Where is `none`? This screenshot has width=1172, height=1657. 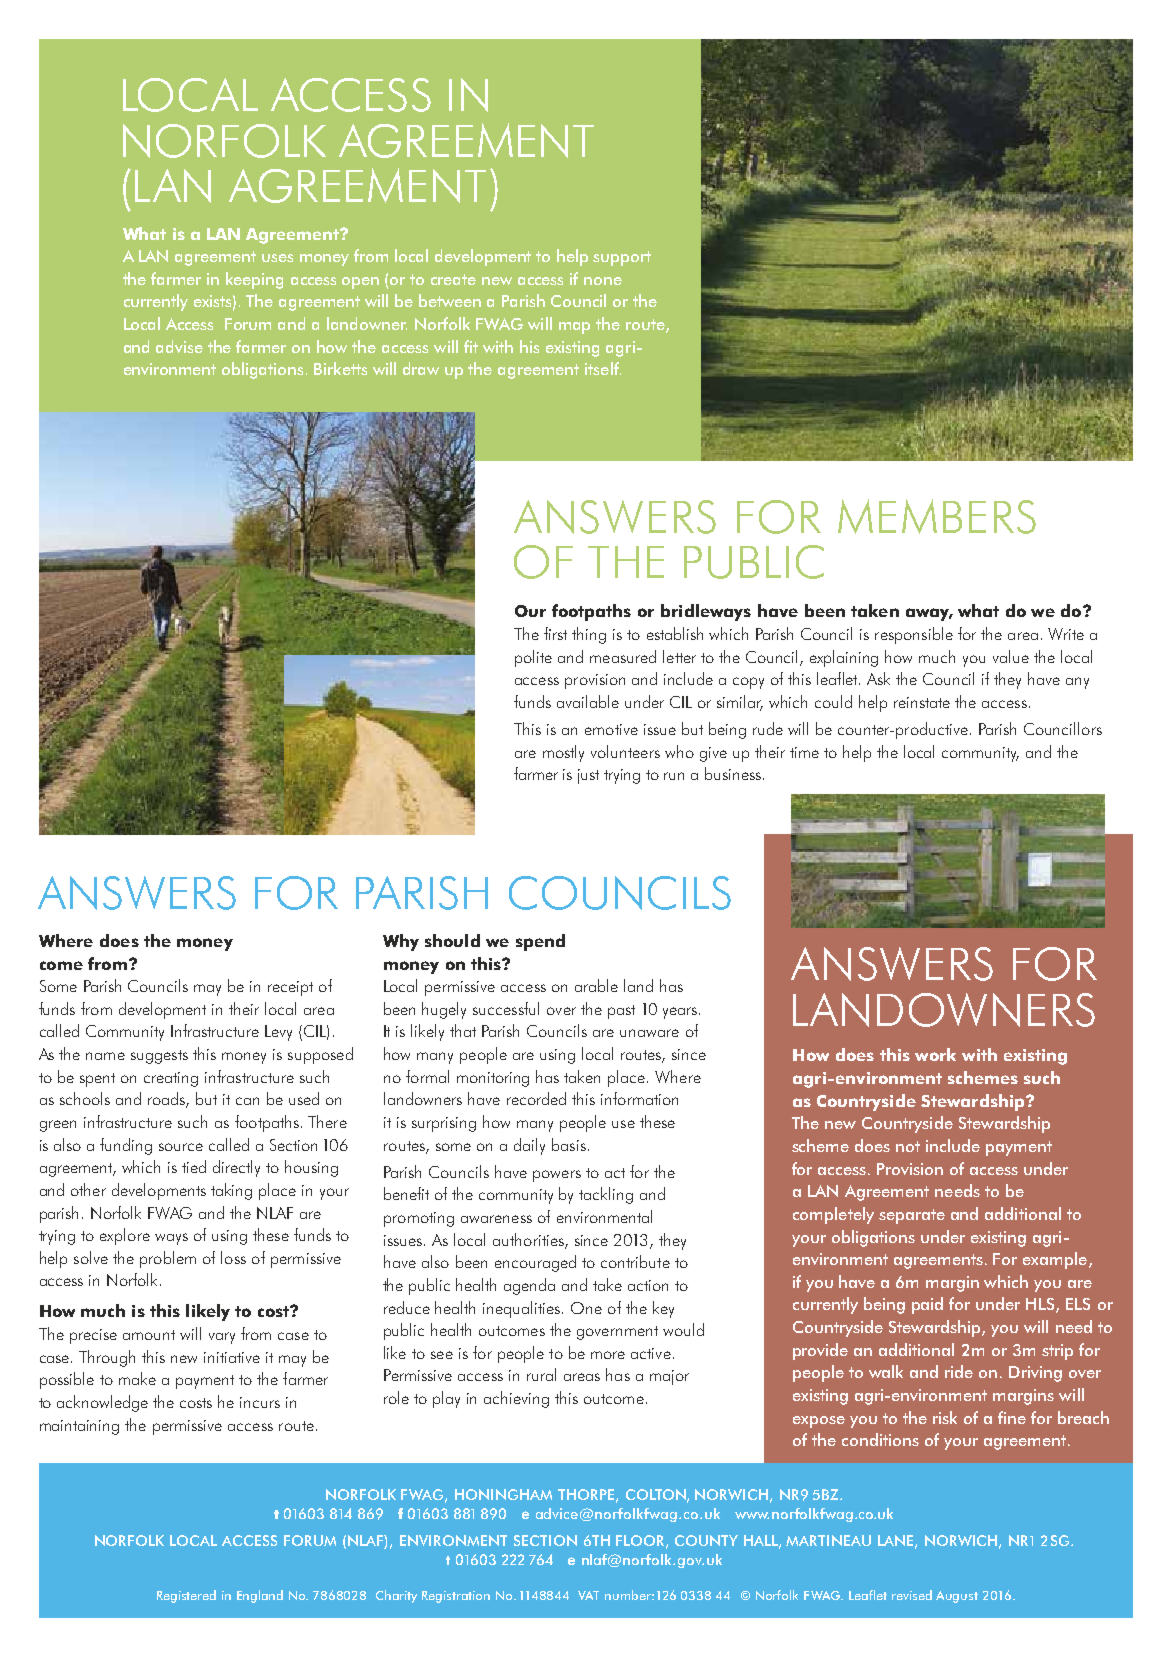 none is located at coordinates (603, 281).
